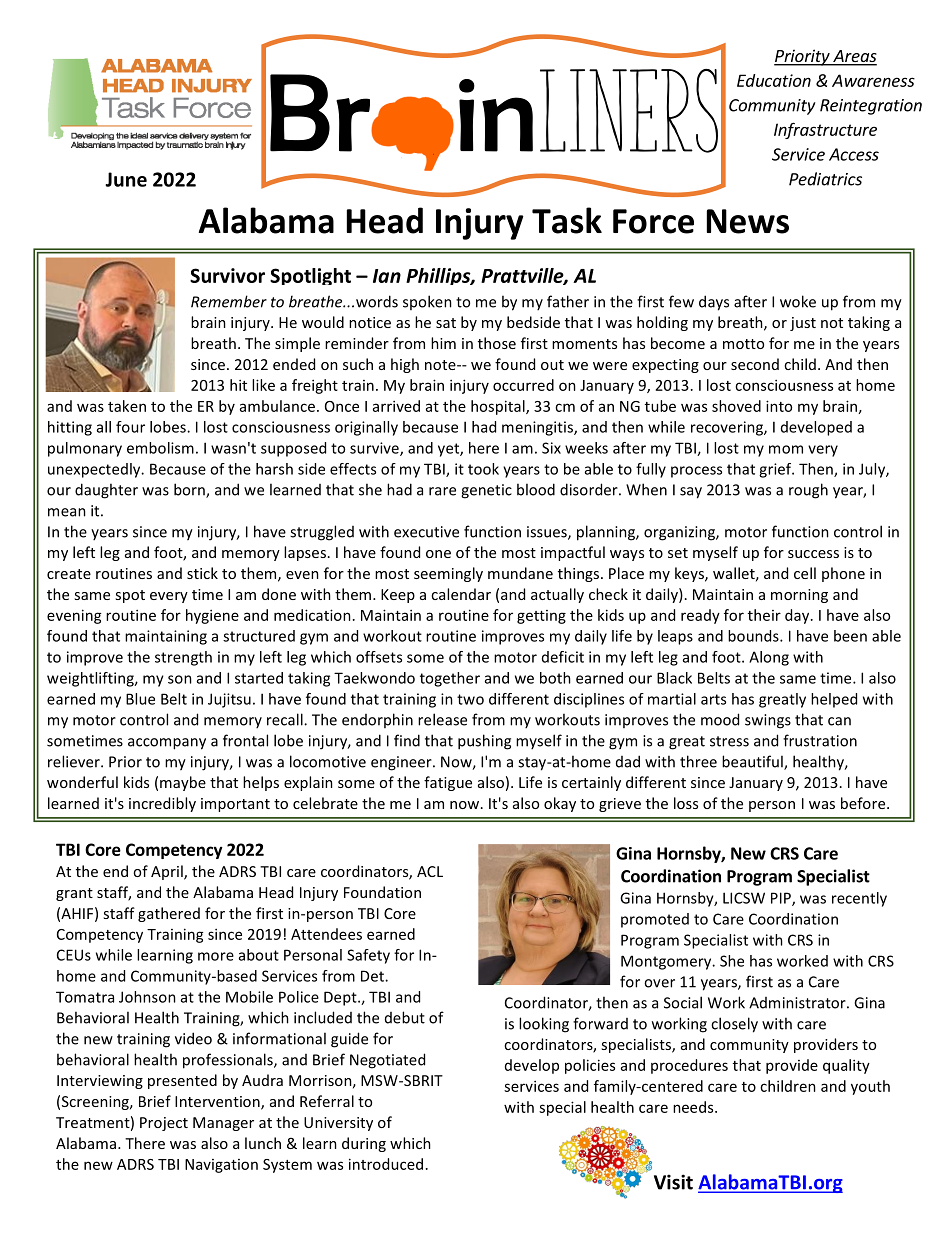 The image size is (952, 1233). I want to click on April, so click(168, 872).
